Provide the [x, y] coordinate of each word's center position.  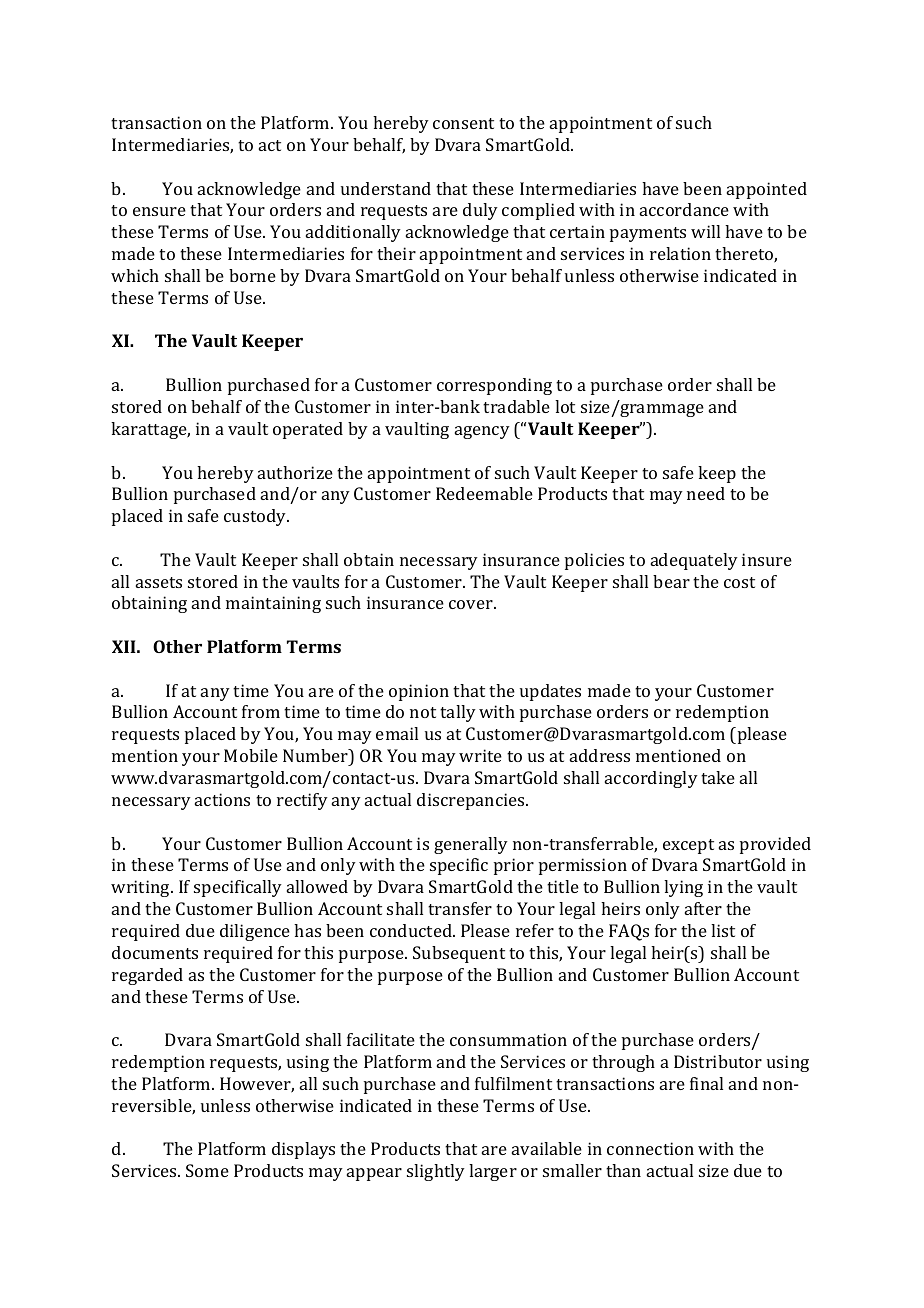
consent [463, 123]
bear [671, 581]
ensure [159, 211]
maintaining [273, 604]
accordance [684, 209]
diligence [255, 932]
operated [308, 430]
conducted [412, 930]
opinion [419, 692]
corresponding [494, 386]
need [706, 493]
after [703, 908]
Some [207, 1170]
